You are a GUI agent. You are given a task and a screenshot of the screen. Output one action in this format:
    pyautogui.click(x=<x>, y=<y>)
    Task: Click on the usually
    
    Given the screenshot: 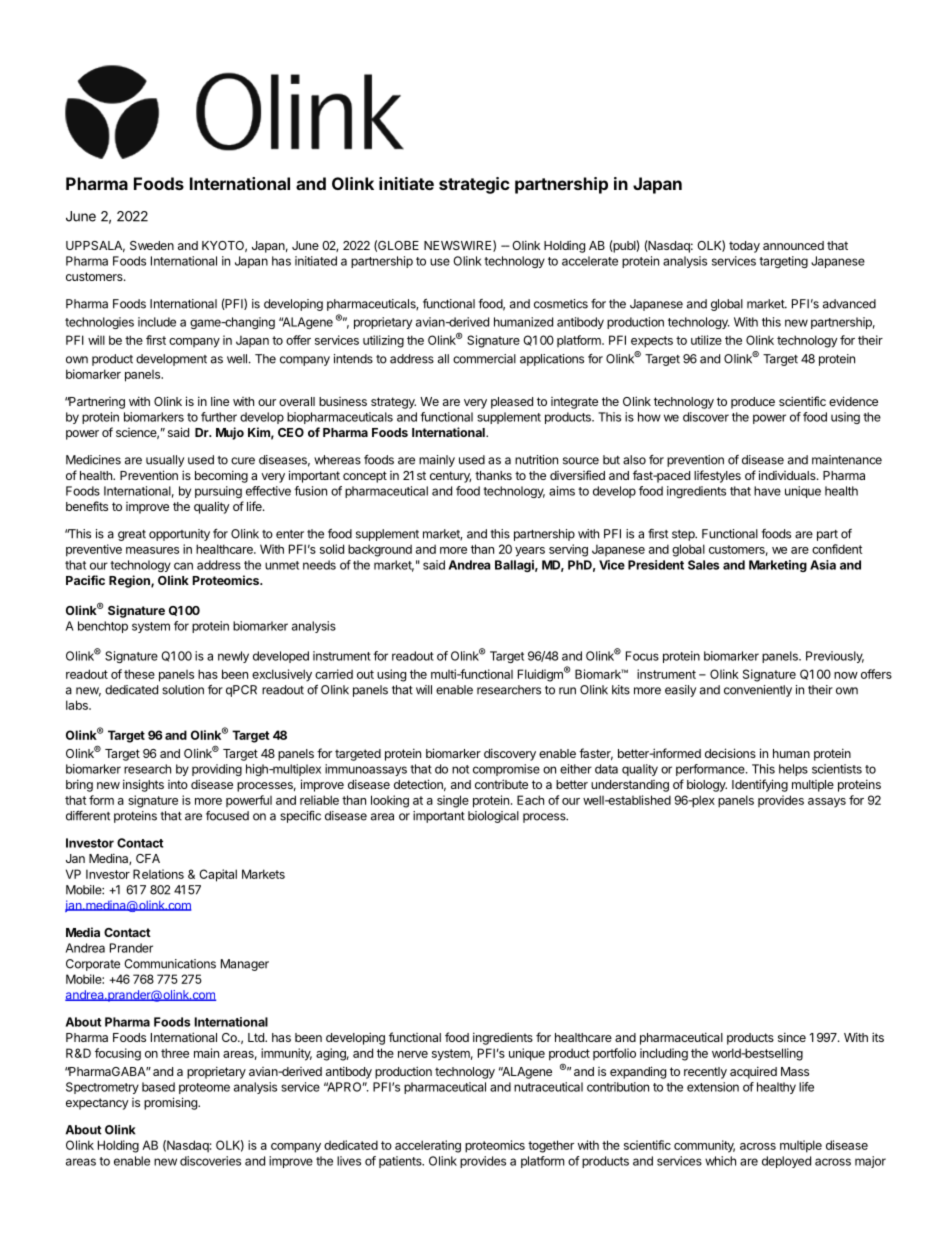 What is the action you would take?
    pyautogui.click(x=165, y=461)
